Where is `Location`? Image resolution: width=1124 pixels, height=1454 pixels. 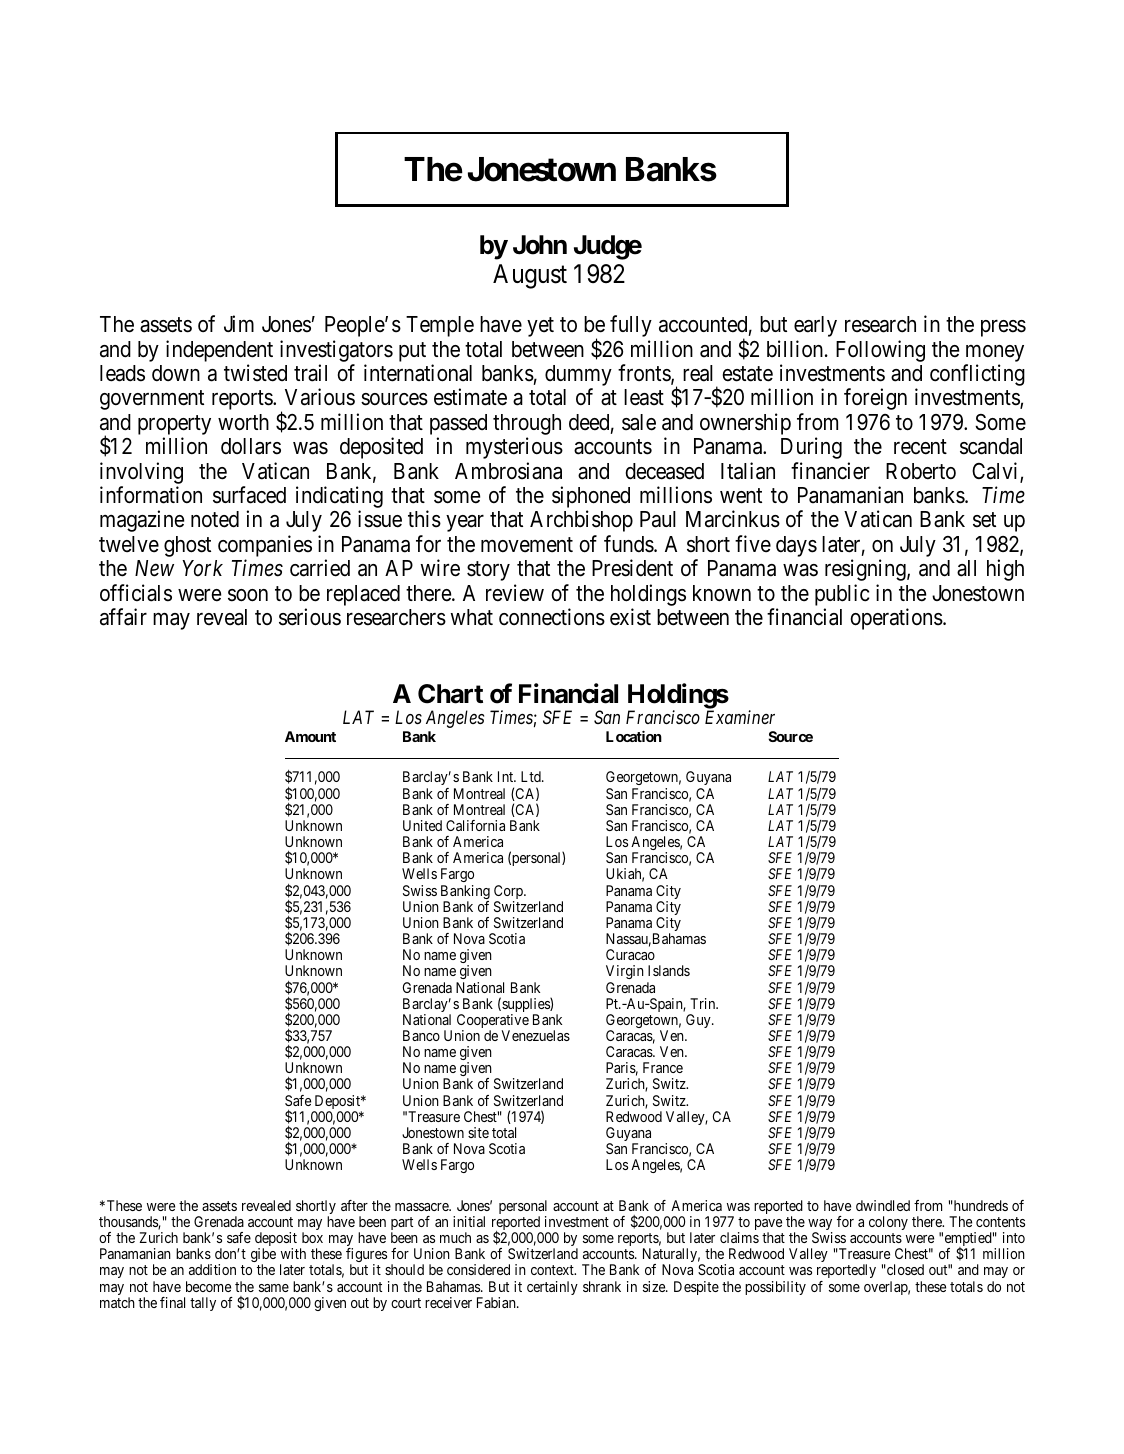 Location is located at coordinates (634, 736).
